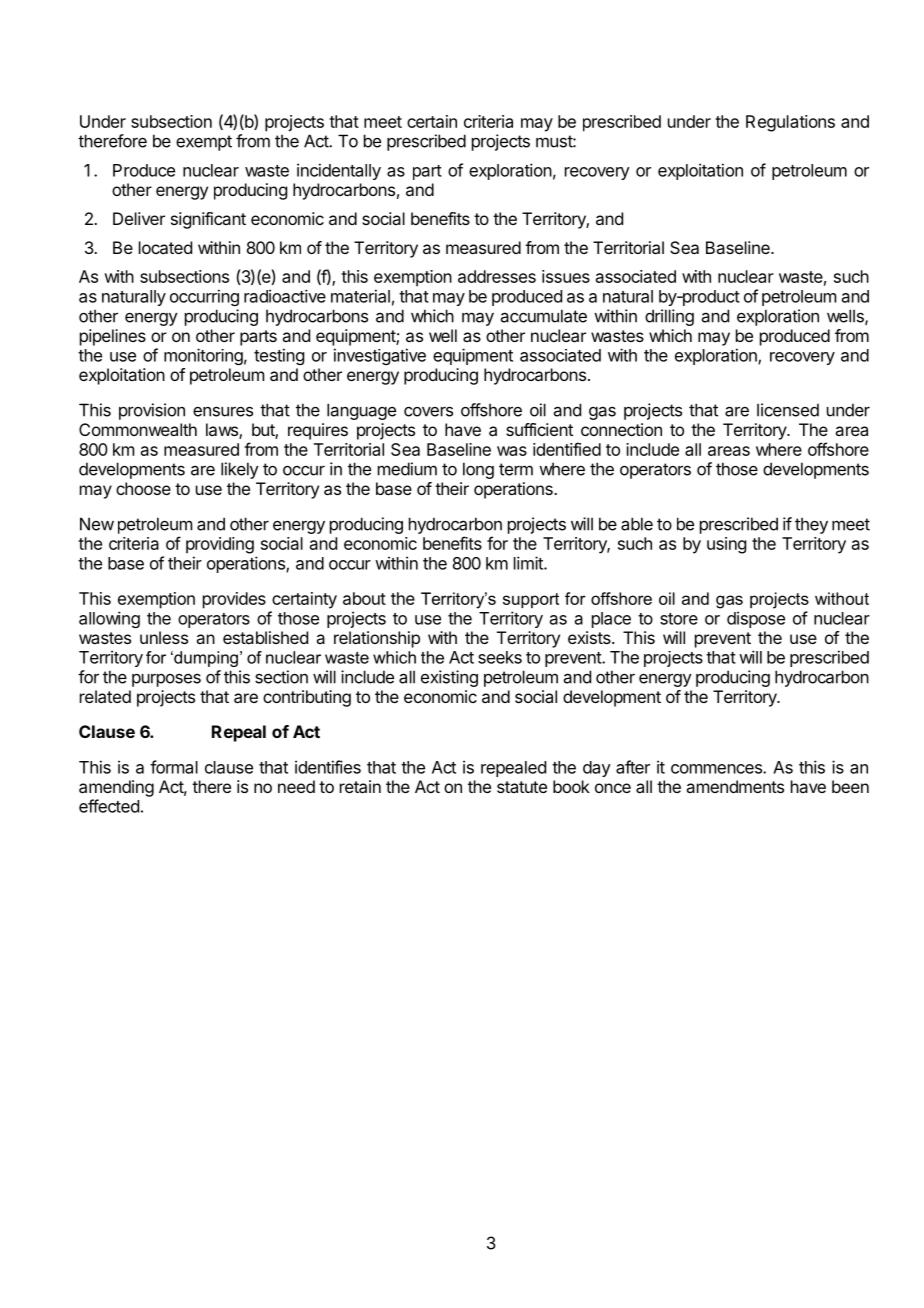 This image has height=1308, width=924. What do you see at coordinates (339, 171) in the image?
I see `incidentally` at bounding box center [339, 171].
